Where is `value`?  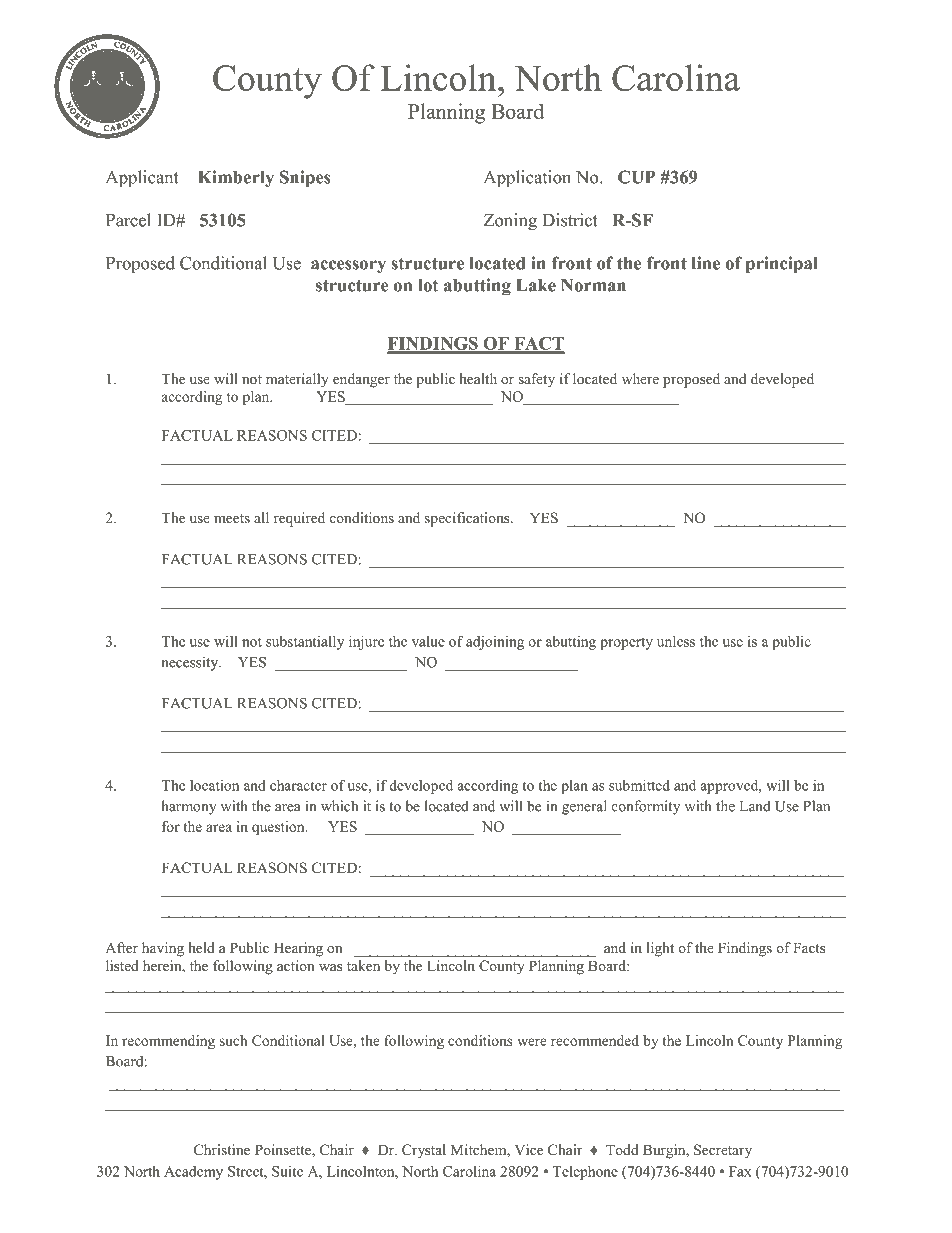 value is located at coordinates (428, 641).
